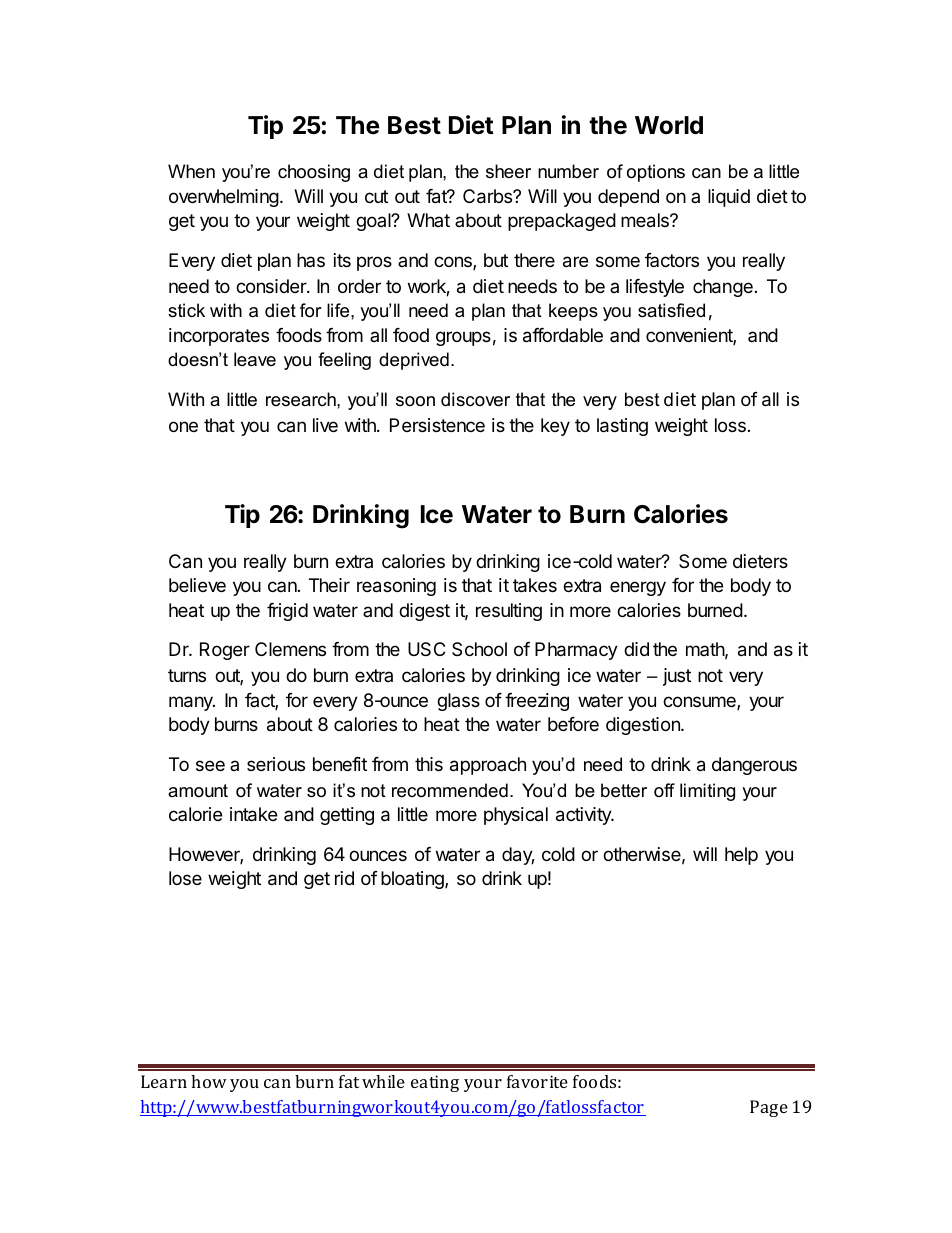 The image size is (952, 1233). I want to click on World, so click(669, 125).
